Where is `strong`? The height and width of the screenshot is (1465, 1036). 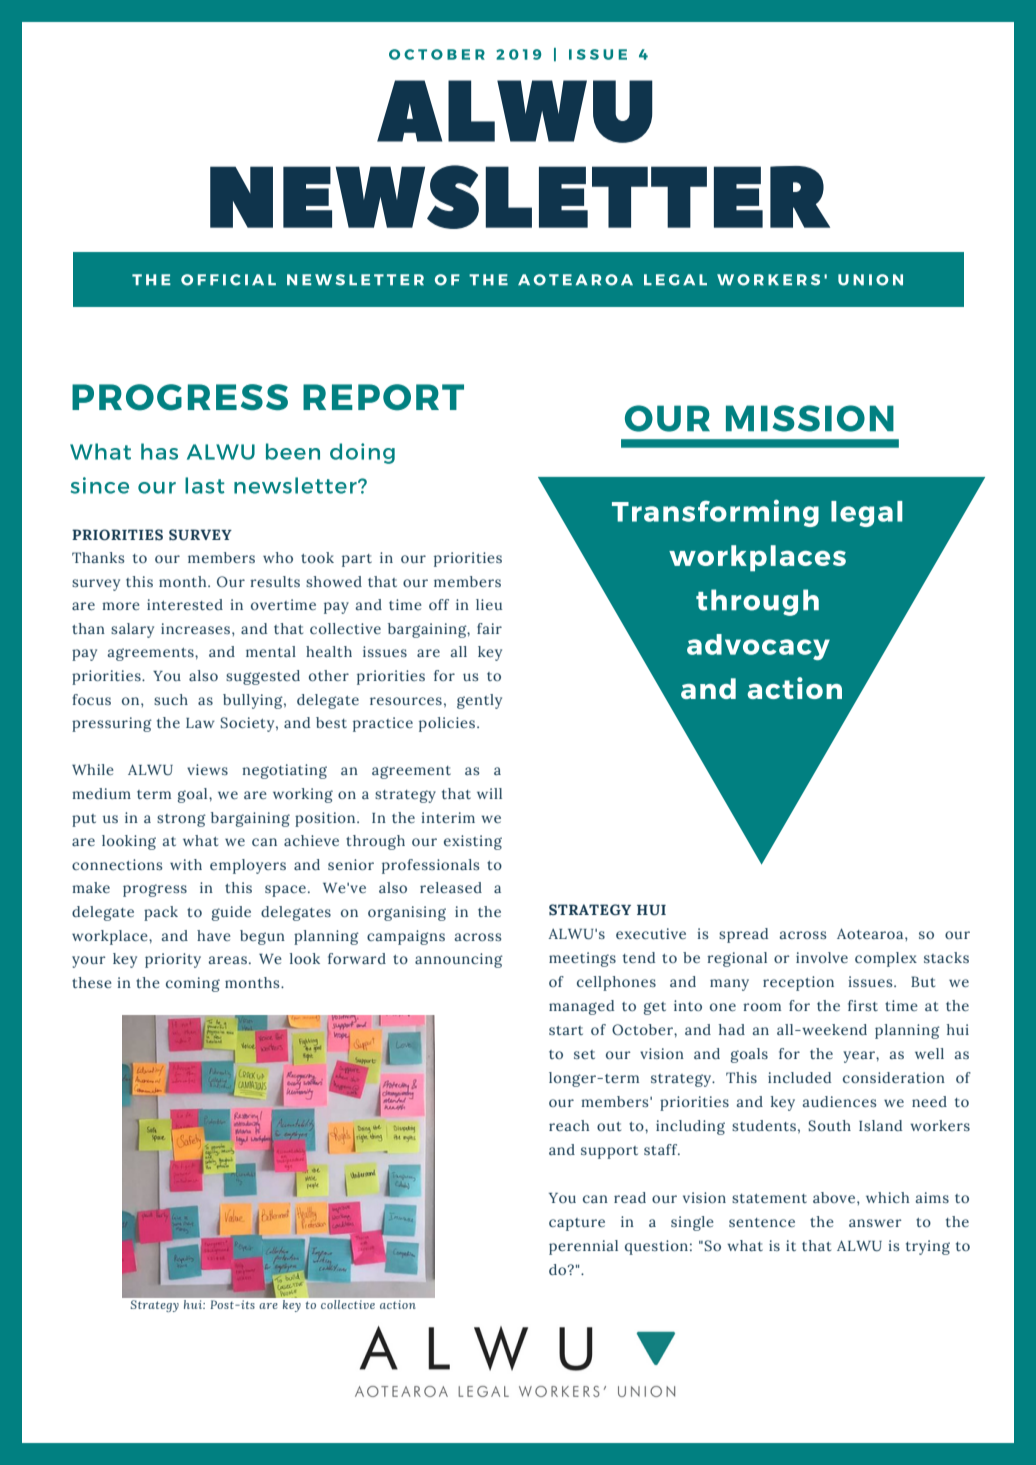
strong is located at coordinates (181, 820).
